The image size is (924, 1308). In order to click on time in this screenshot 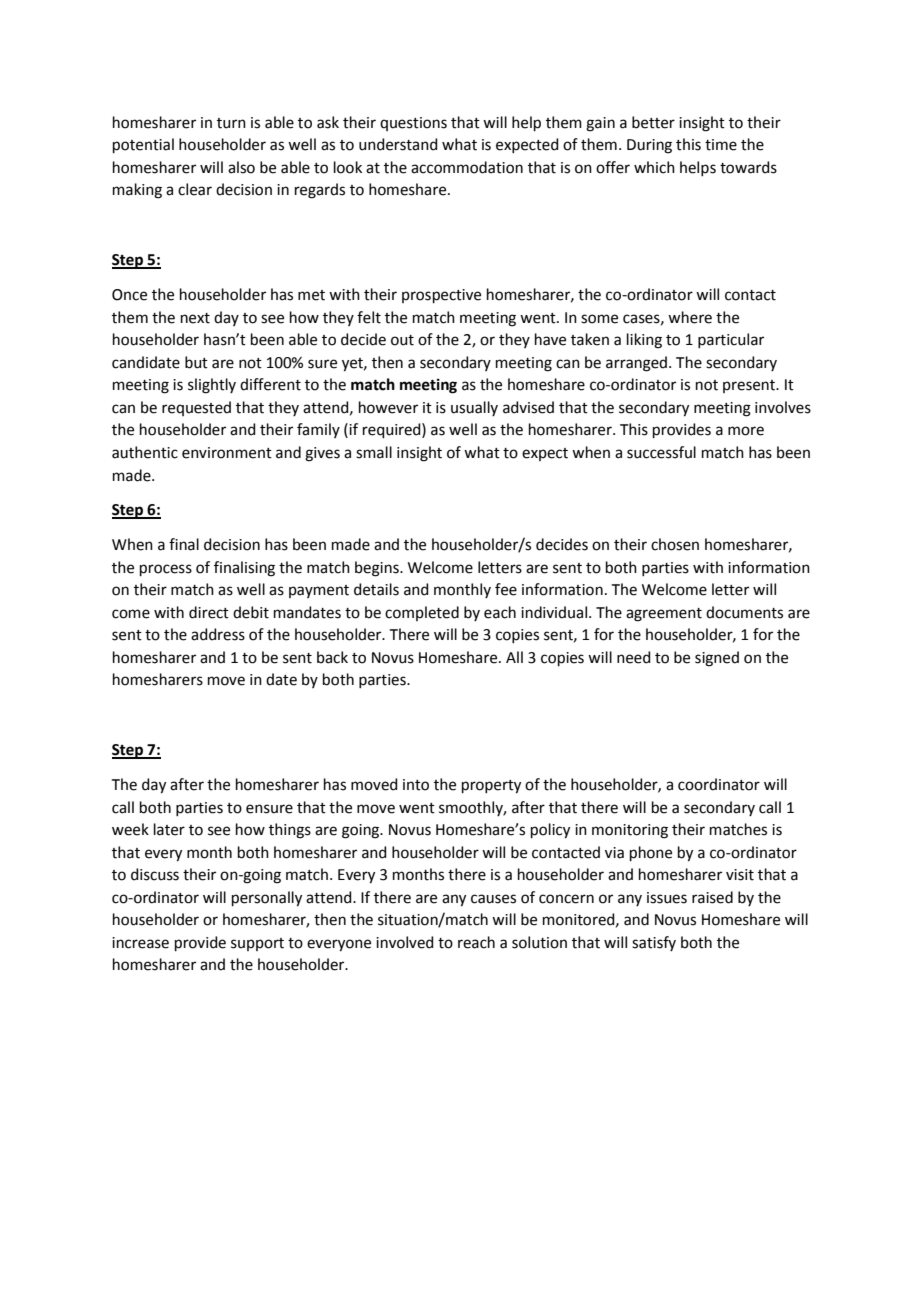, I will do `click(721, 145)`.
